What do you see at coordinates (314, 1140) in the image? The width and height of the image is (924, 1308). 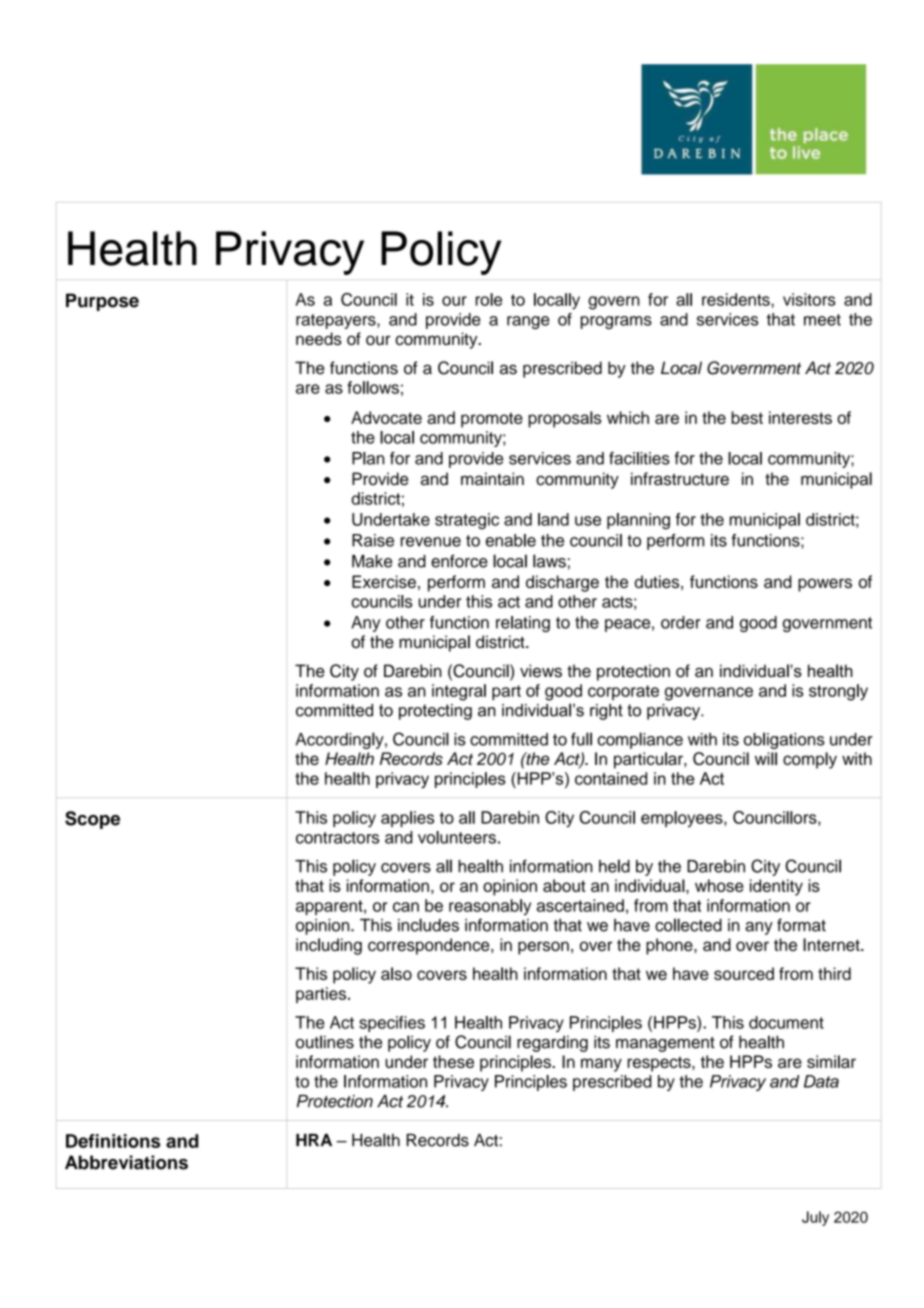 I see `HRA` at bounding box center [314, 1140].
